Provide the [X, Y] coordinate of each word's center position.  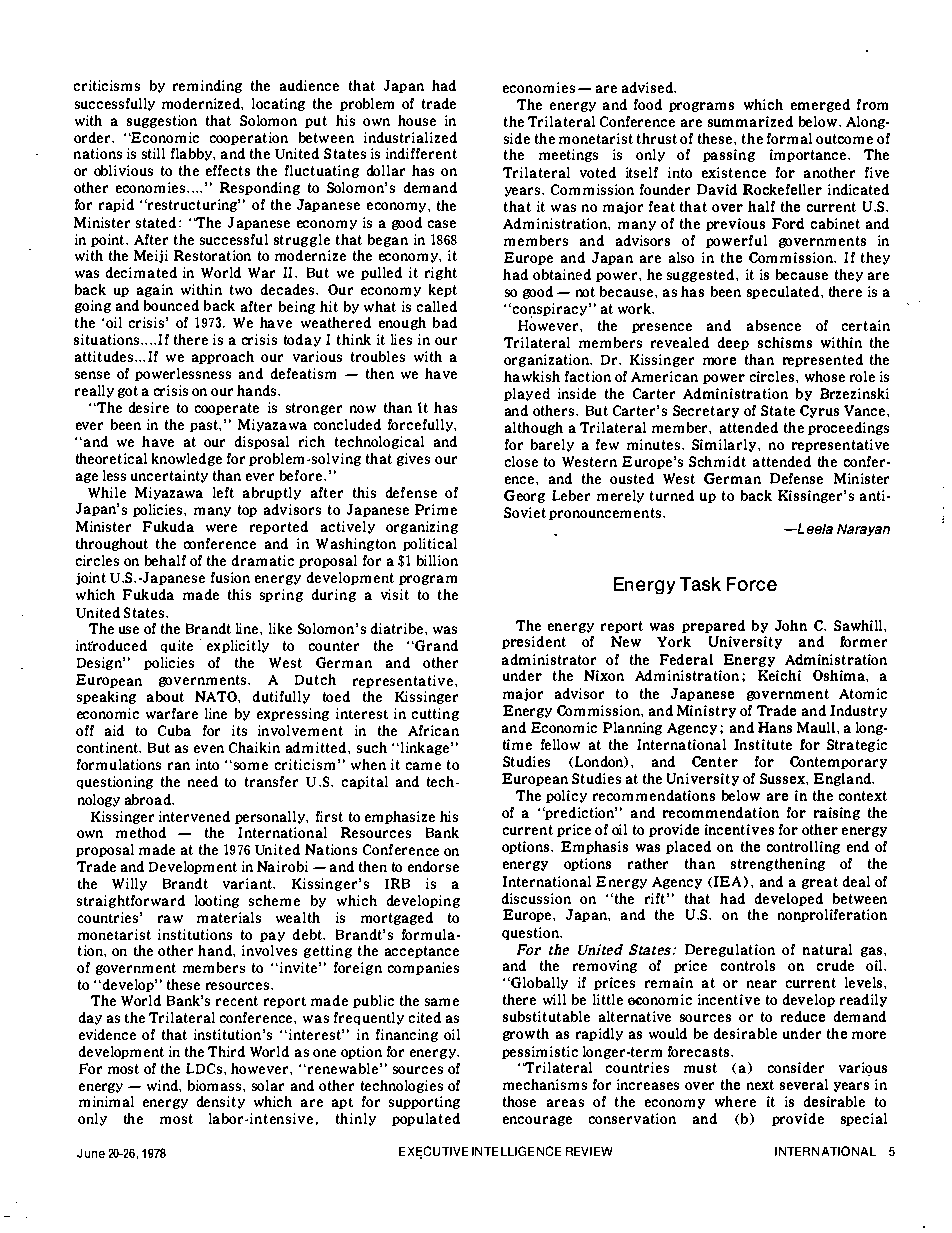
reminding [207, 86]
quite [177, 646]
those [519, 1101]
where [735, 1101]
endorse [433, 866]
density [221, 1102]
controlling [803, 847]
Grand [435, 645]
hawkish [532, 376]
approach [223, 357]
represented [823, 360]
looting [217, 901]
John [791, 625]
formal [789, 138]
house [417, 120]
